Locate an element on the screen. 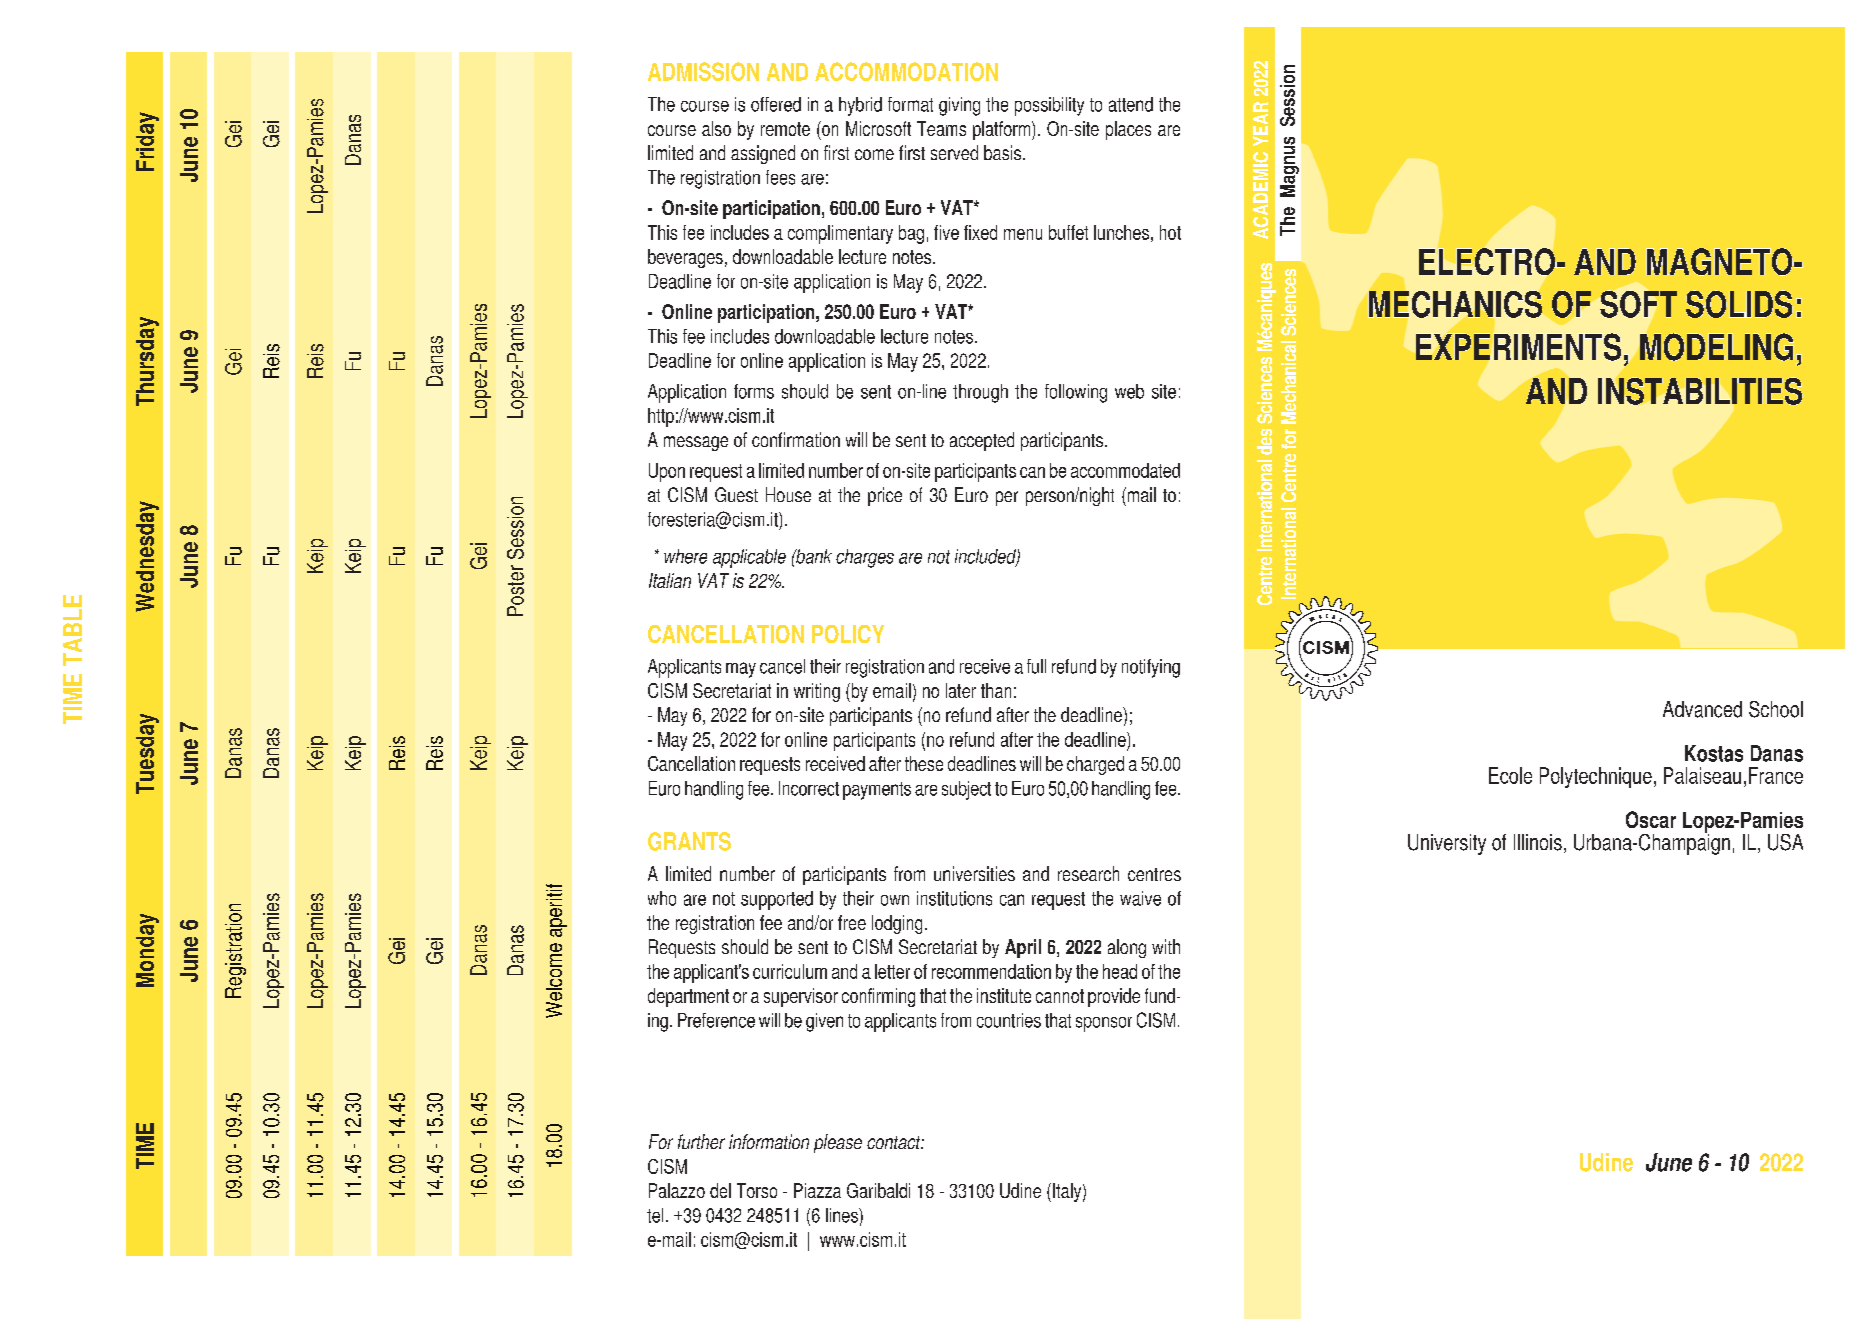 The width and height of the screenshot is (1866, 1319). offered is located at coordinates (776, 104).
